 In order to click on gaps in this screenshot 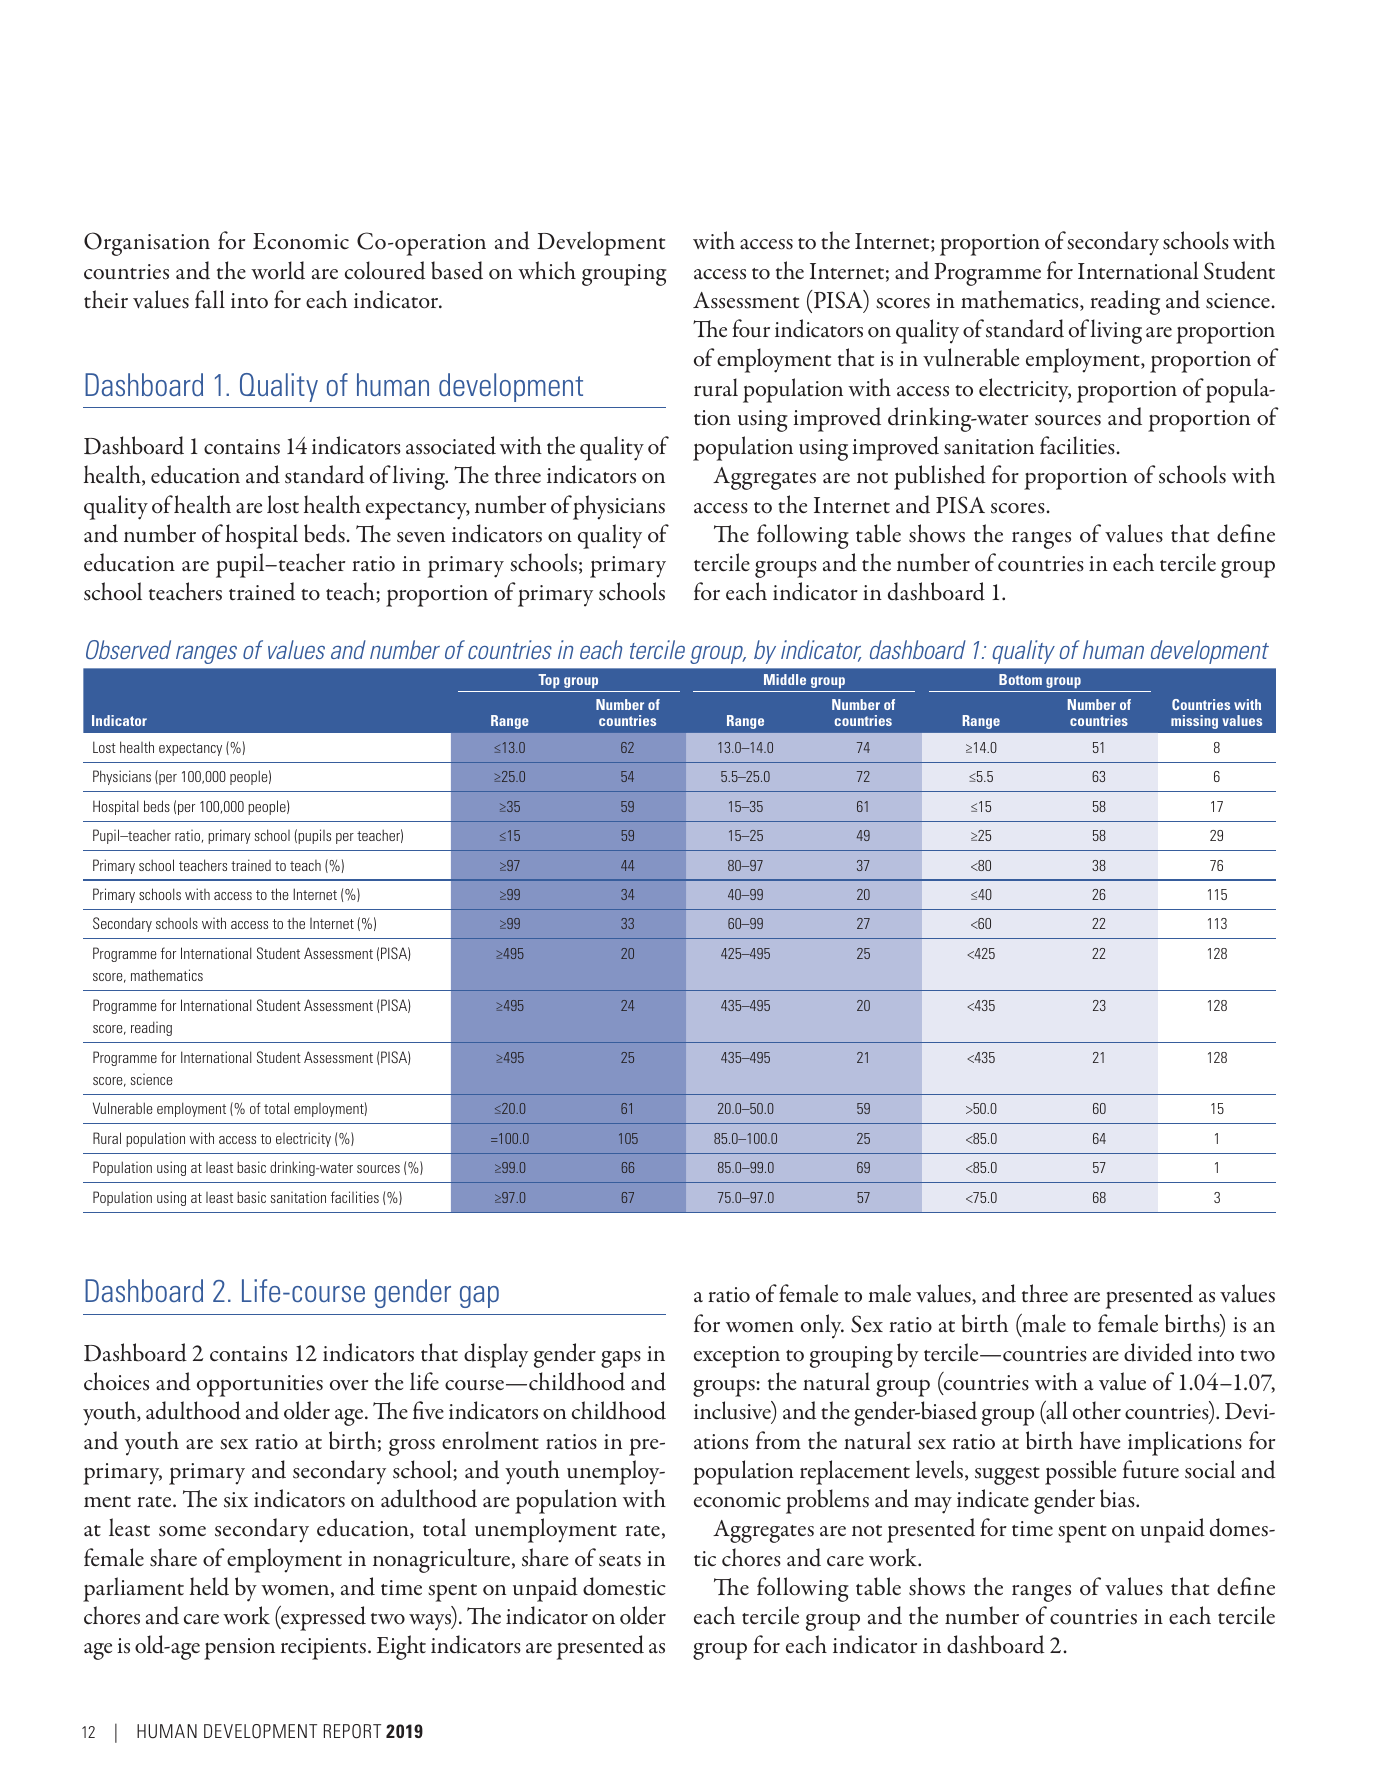, I will do `click(621, 1359)`.
